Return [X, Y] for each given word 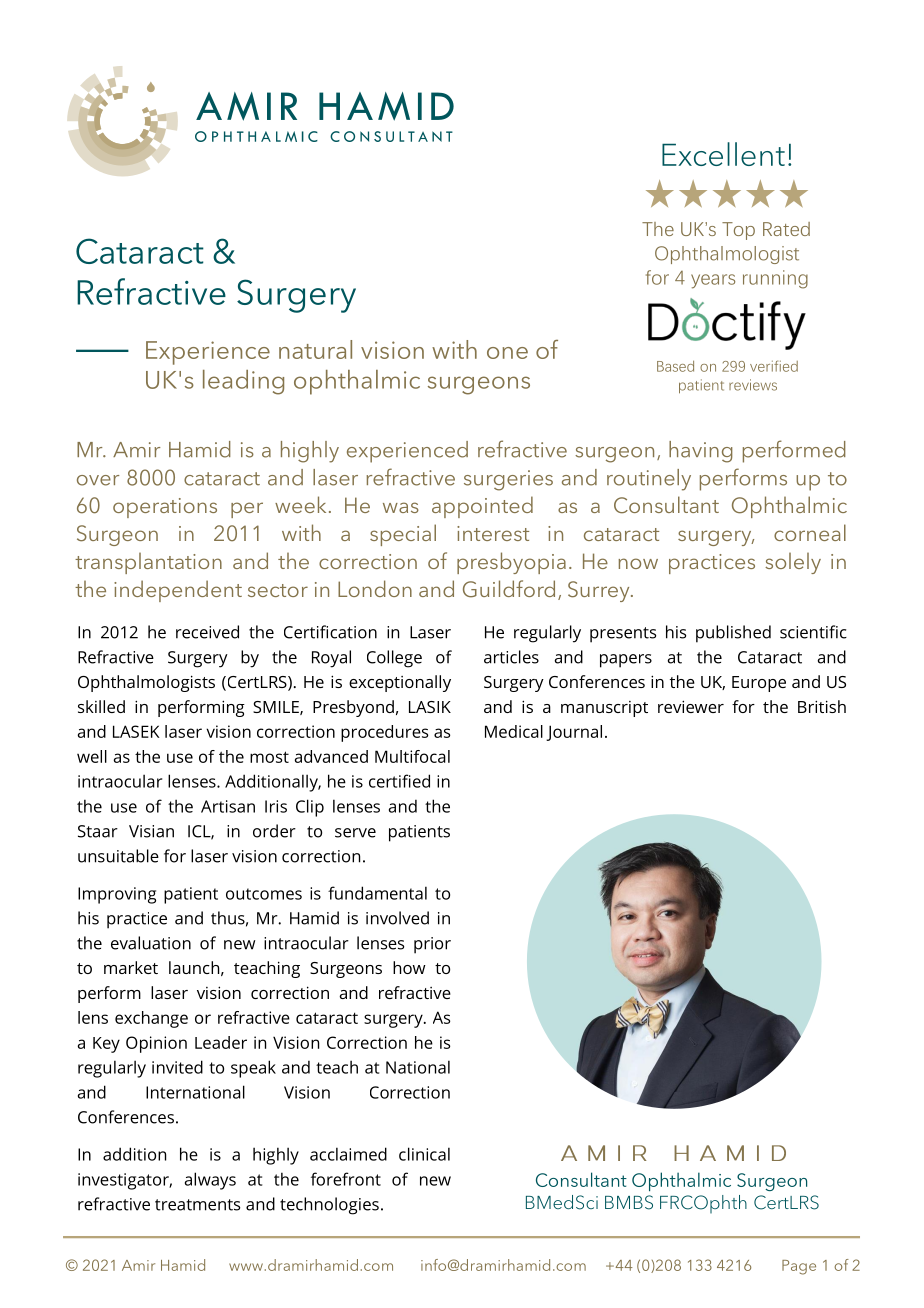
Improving [117, 895]
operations [165, 508]
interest [493, 533]
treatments [197, 1205]
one [507, 353]
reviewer [691, 706]
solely [793, 563]
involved [397, 918]
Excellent [723, 154]
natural [315, 349]
